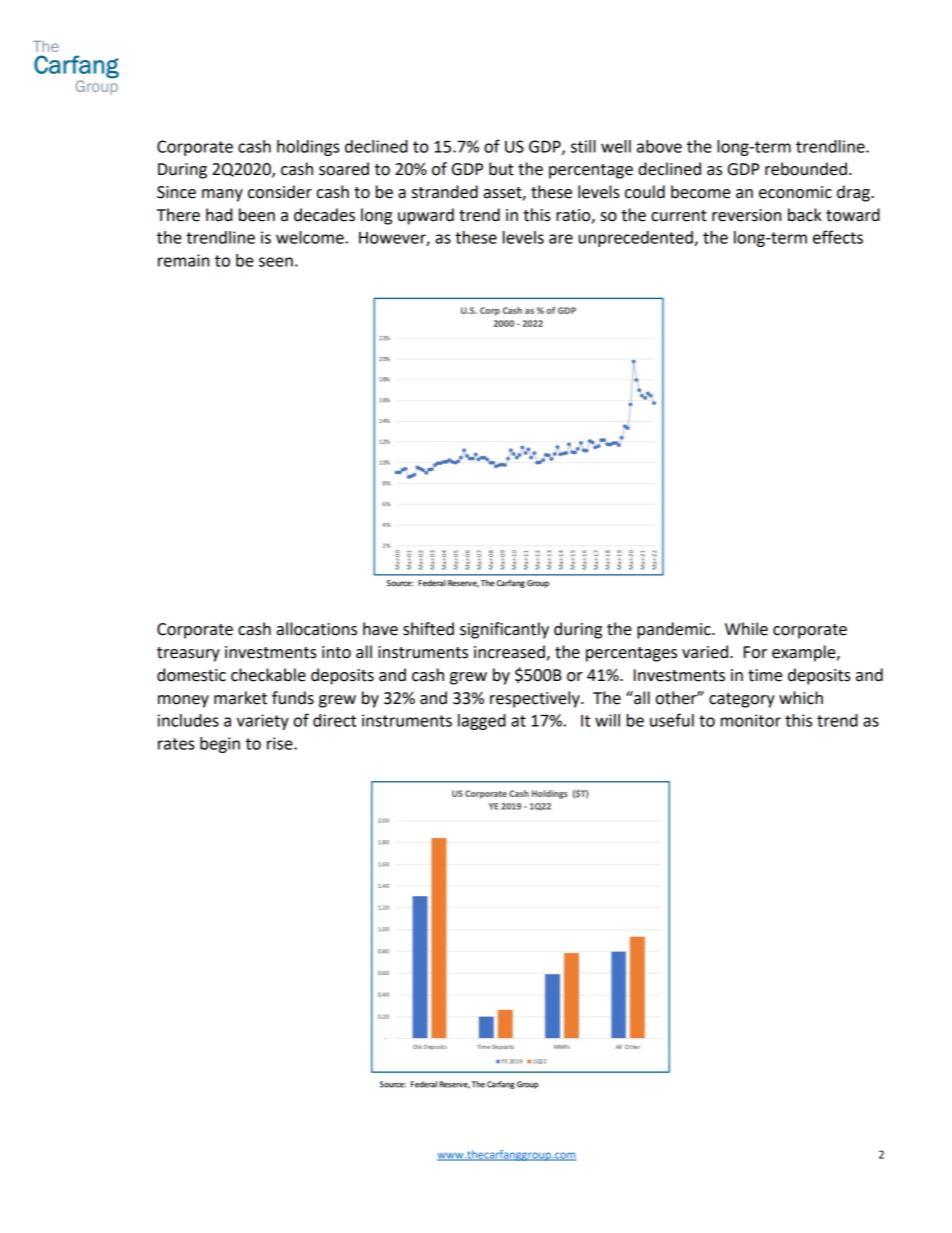 Image resolution: width=952 pixels, height=1233 pixels. What do you see at coordinates (308, 148) in the screenshot?
I see `holdings` at bounding box center [308, 148].
